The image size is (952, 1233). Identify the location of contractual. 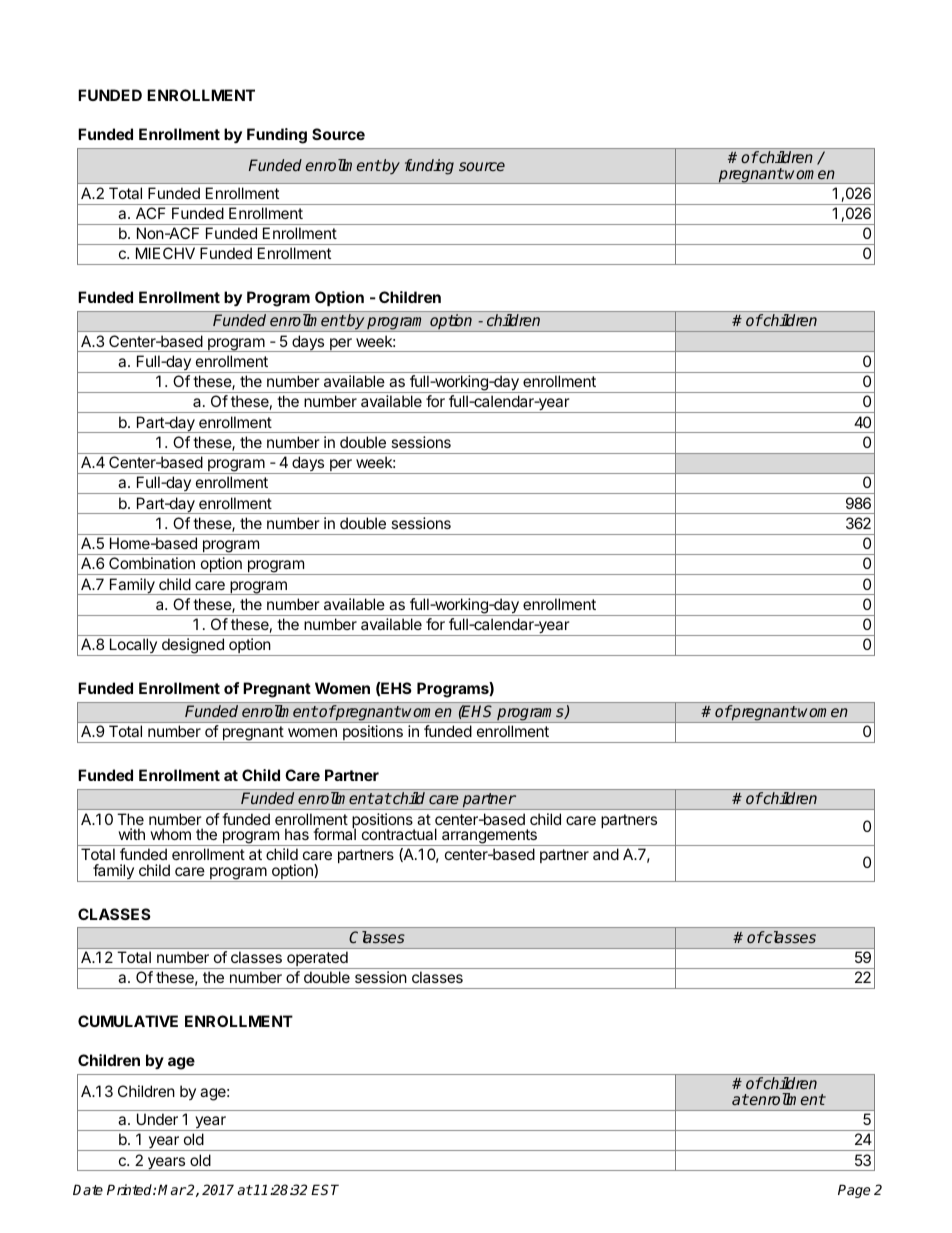
(399, 834).
